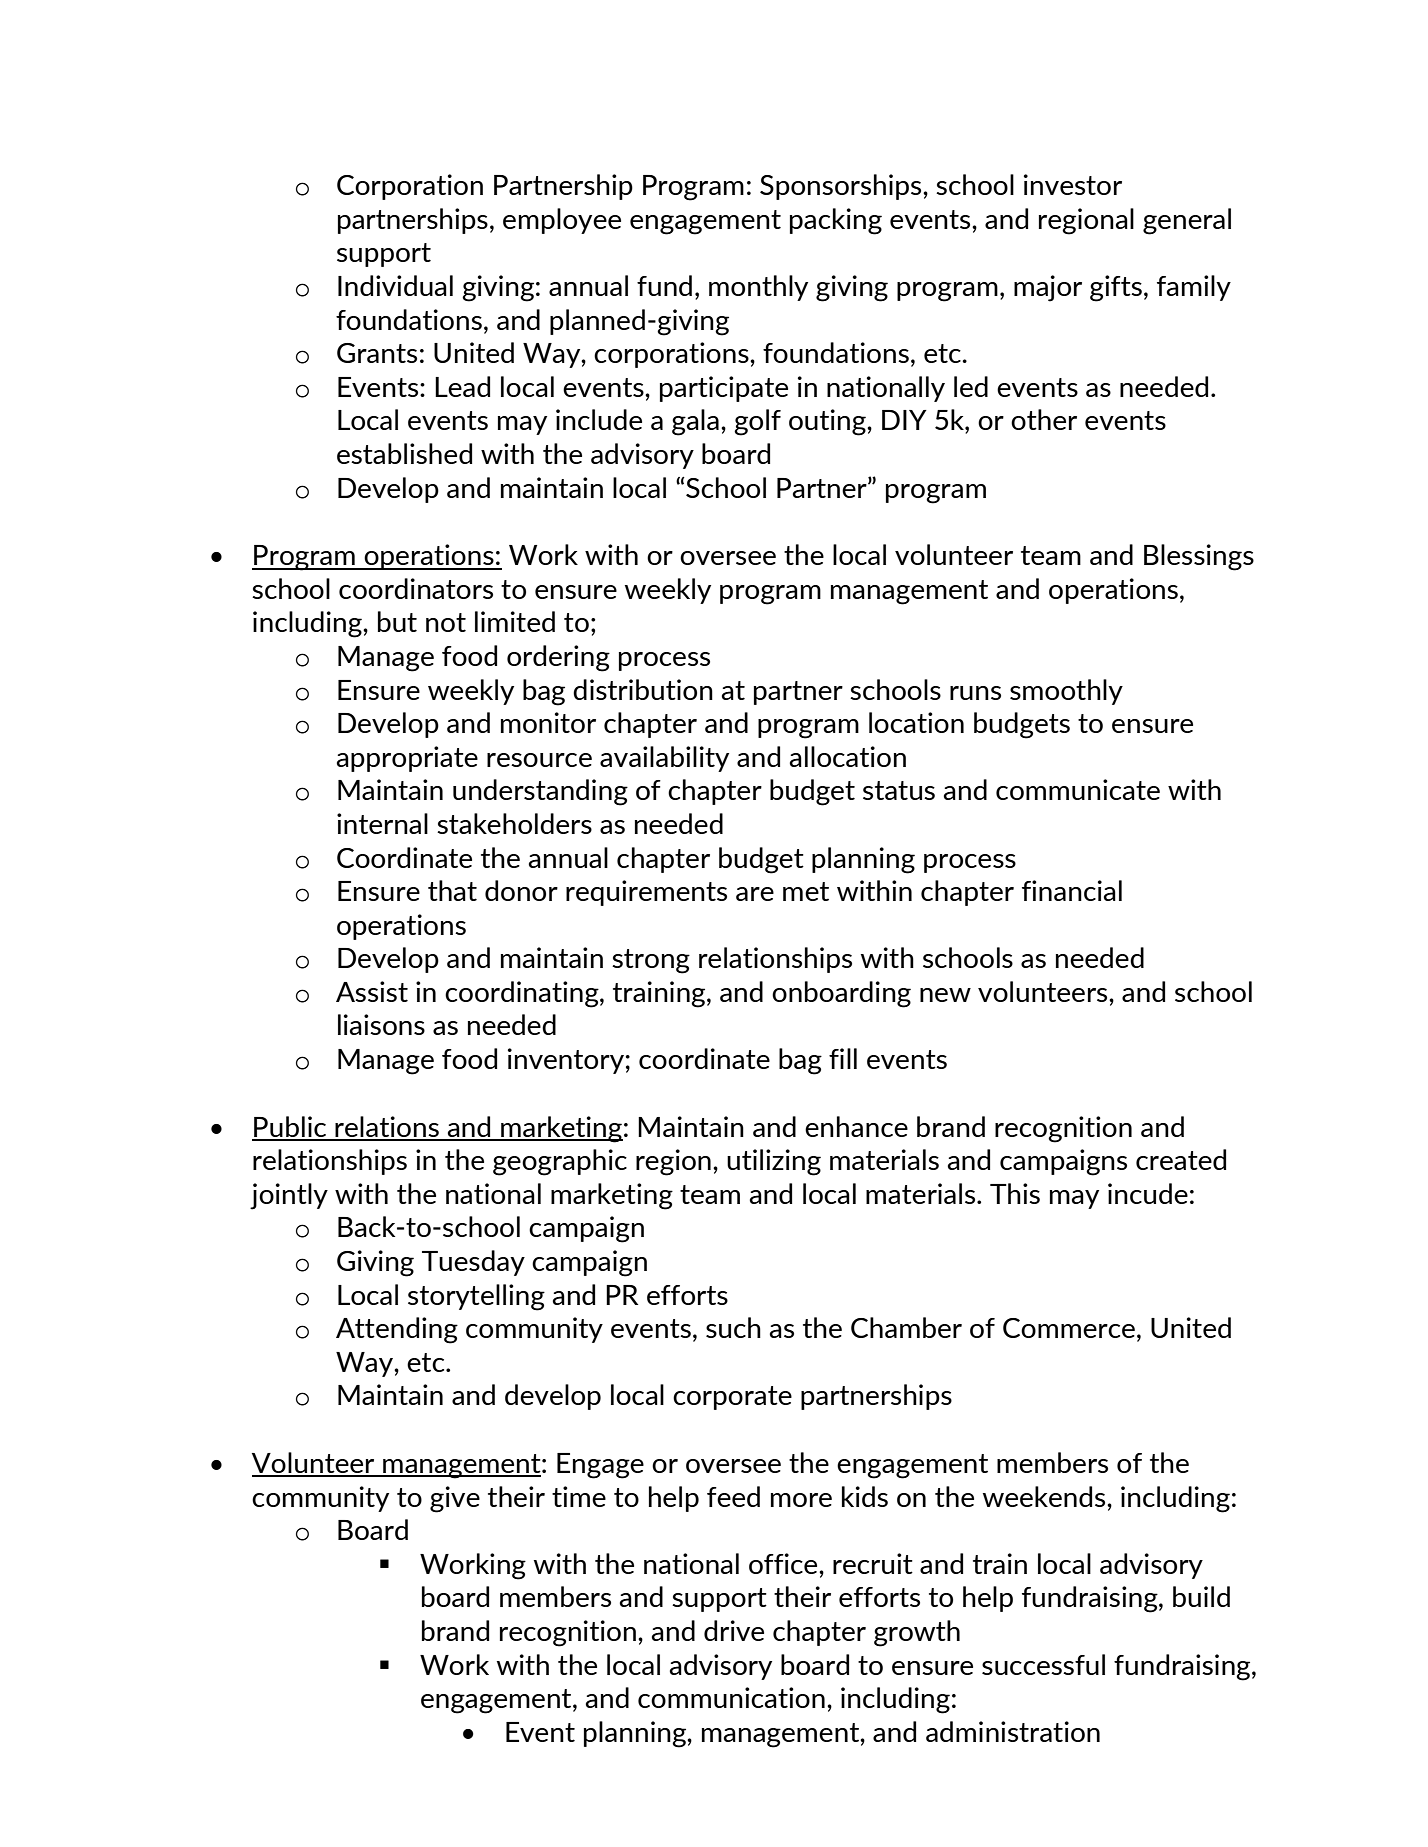  I want to click on This, so click(1015, 1193).
